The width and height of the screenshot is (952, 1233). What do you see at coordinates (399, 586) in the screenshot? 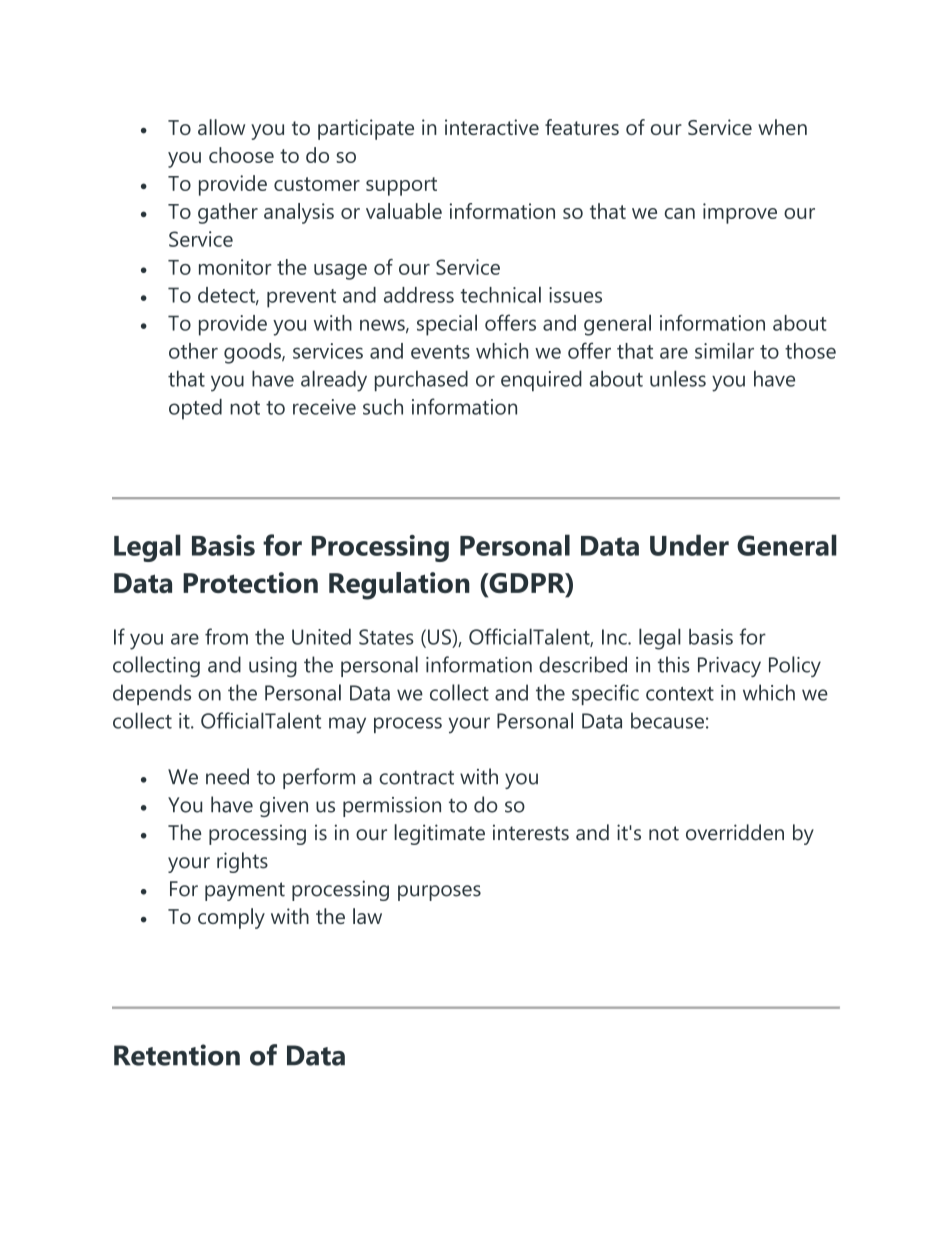
I see `Regulation` at bounding box center [399, 586].
